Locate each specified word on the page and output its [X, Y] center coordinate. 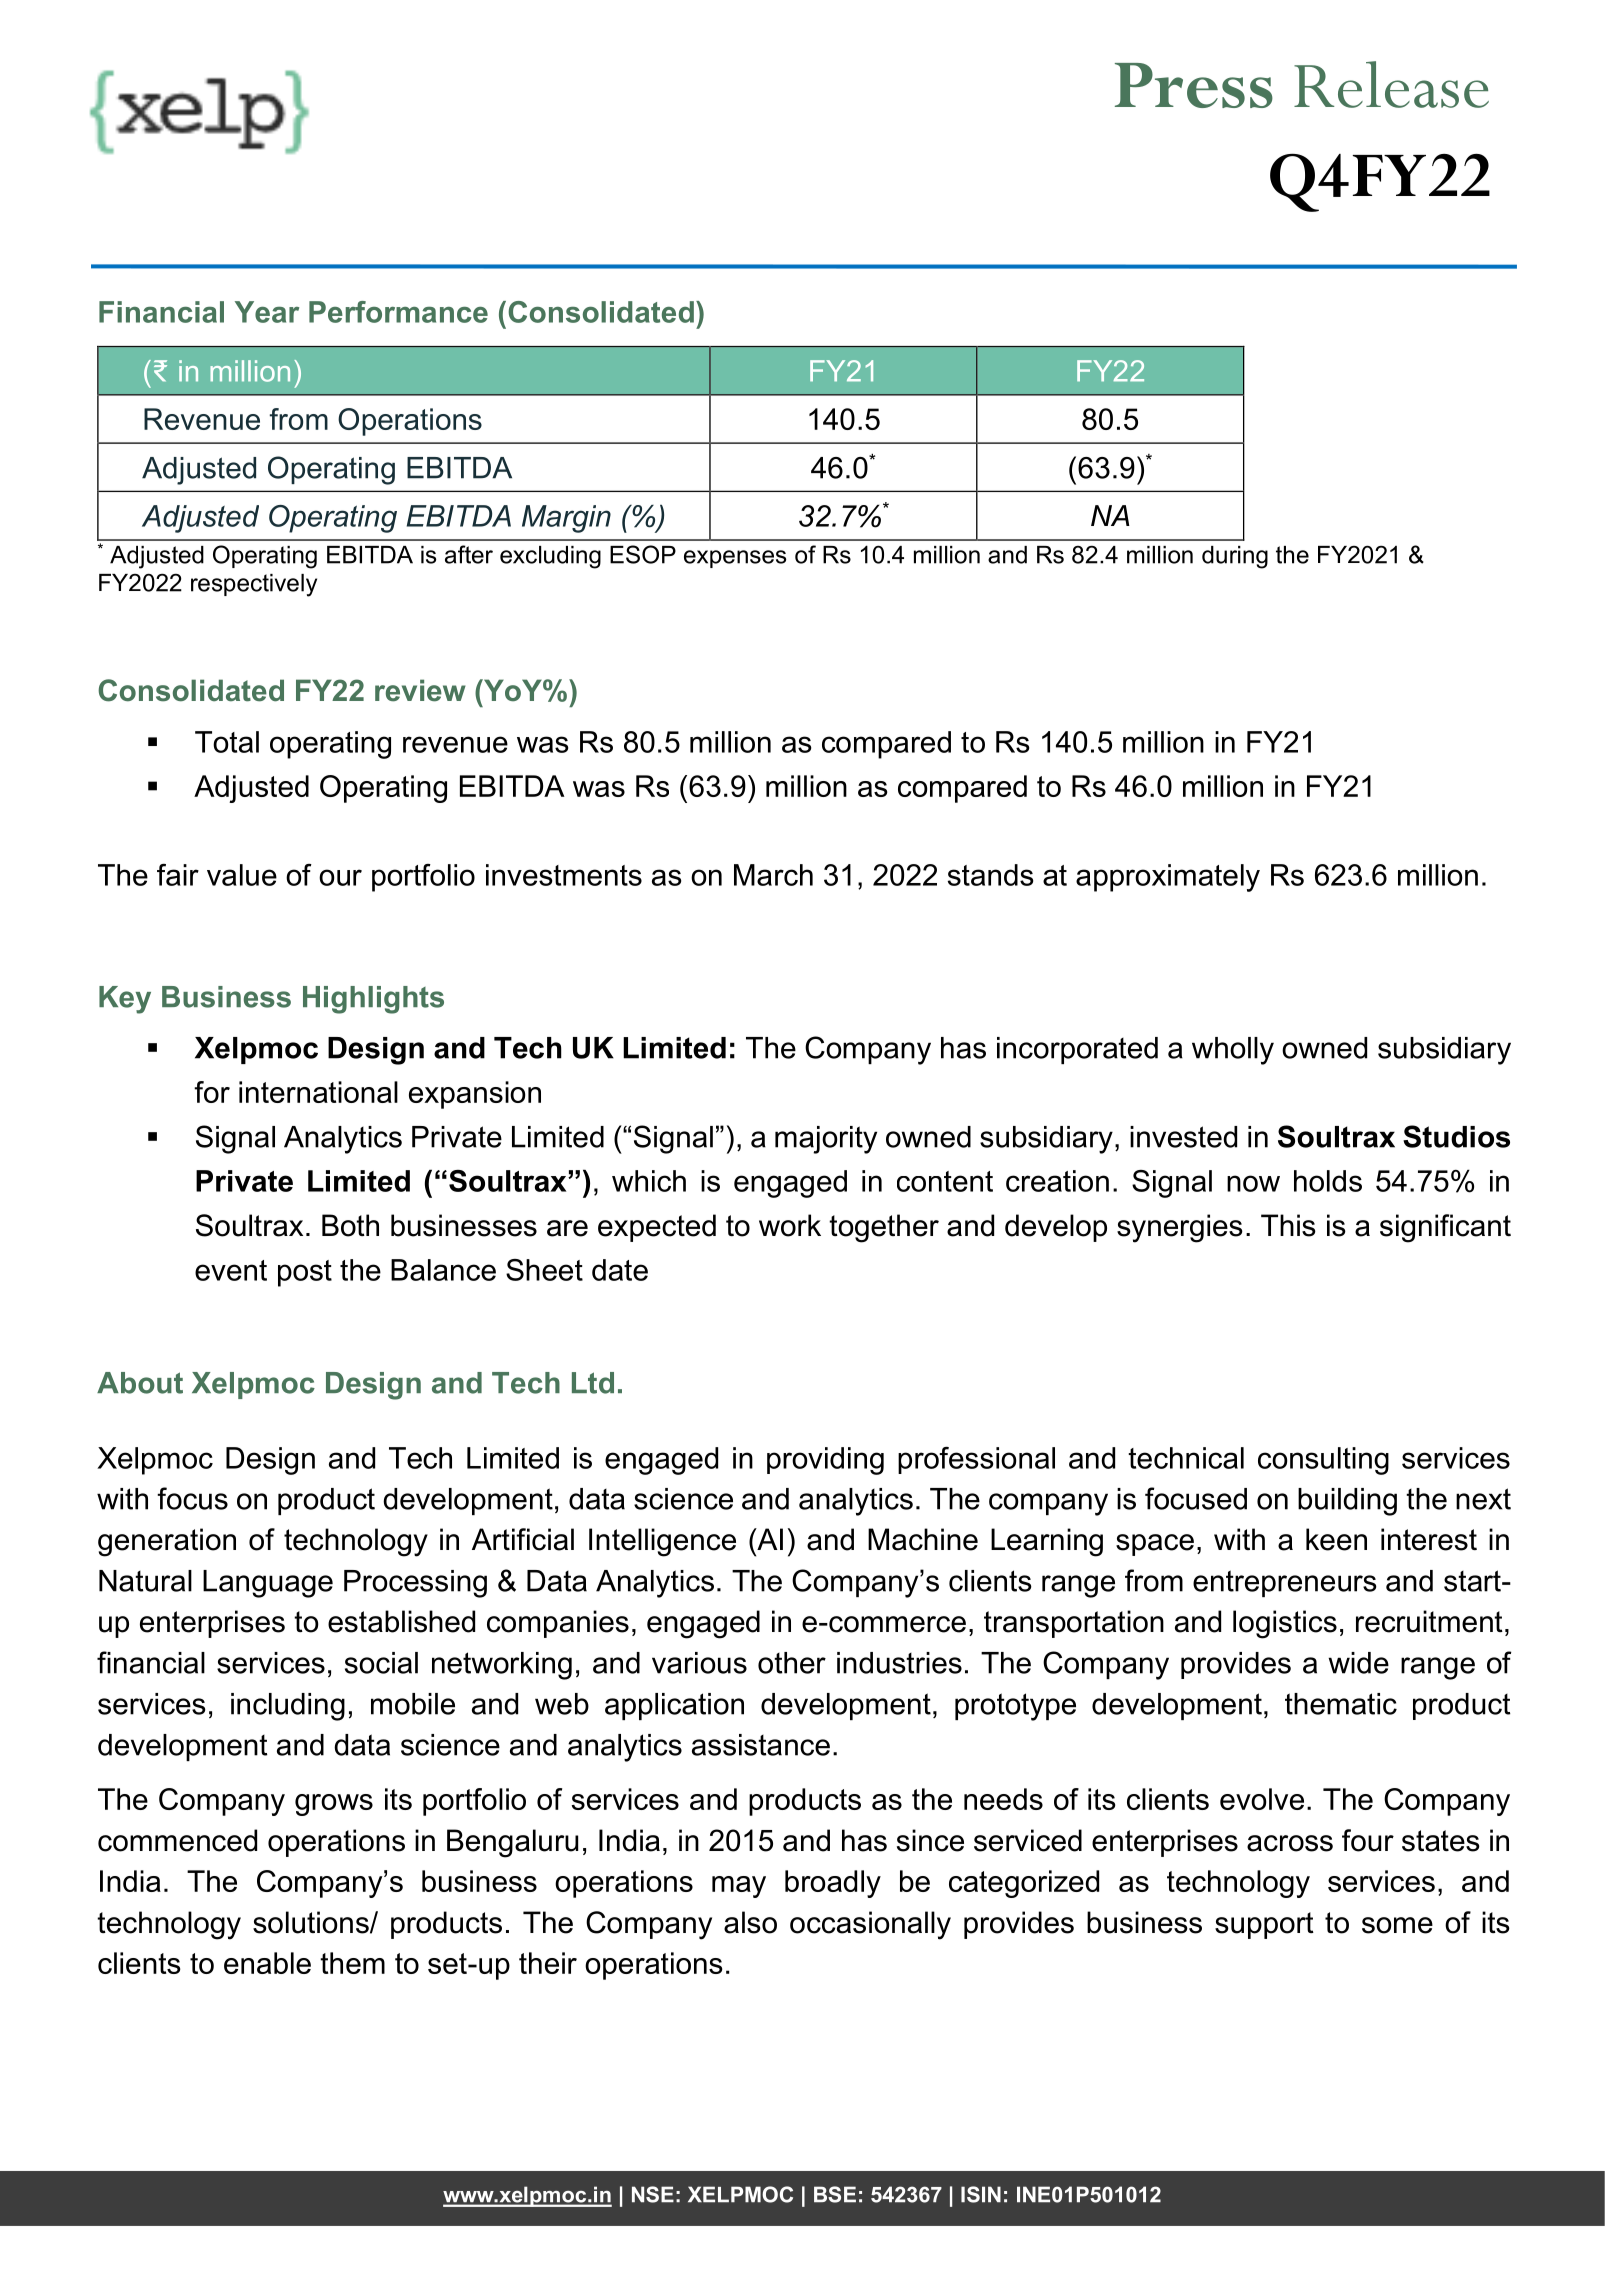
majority [826, 1140]
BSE [835, 2194]
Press [1194, 85]
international [318, 1092]
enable [267, 1963]
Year [267, 312]
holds [1328, 1181]
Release [1391, 84]
